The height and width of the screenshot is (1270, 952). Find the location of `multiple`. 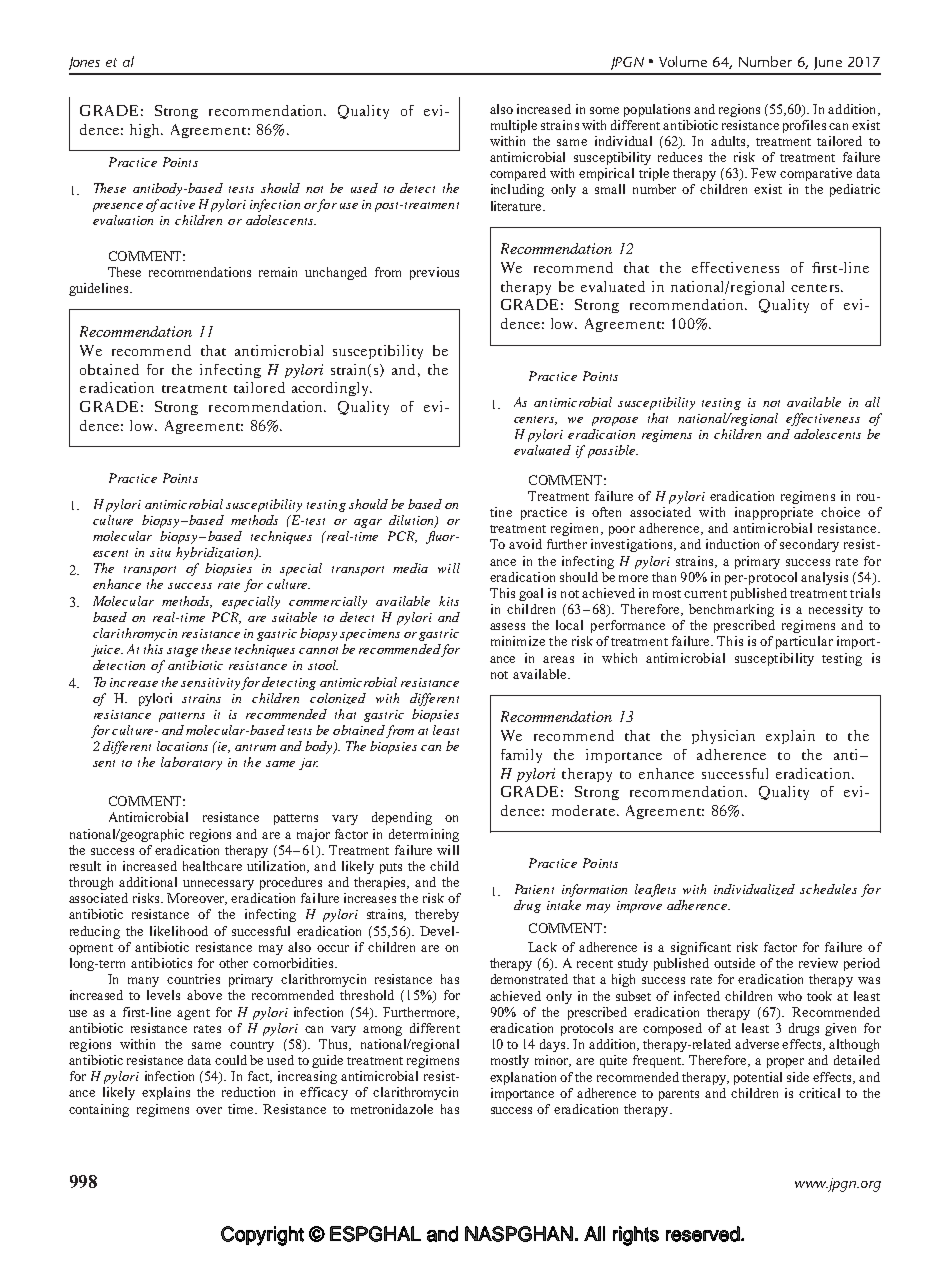

multiple is located at coordinates (514, 126).
